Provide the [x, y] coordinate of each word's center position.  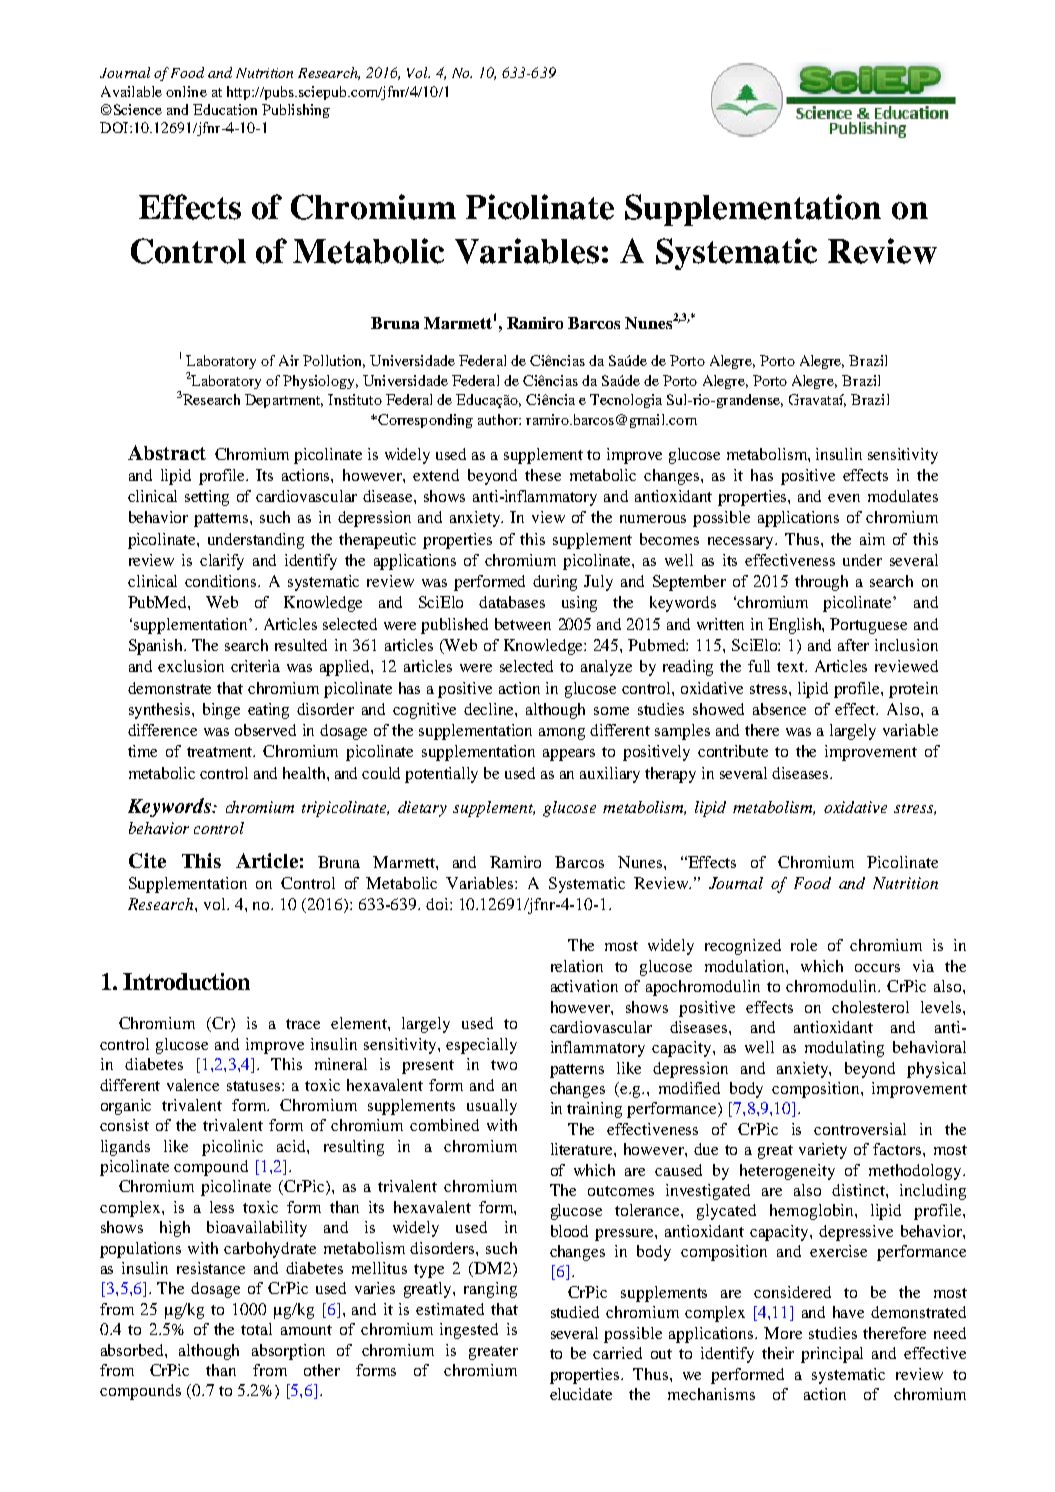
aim [872, 539]
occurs [877, 968]
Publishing [296, 111]
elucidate [581, 1394]
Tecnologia [626, 401]
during [555, 583]
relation [577, 966]
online [186, 91]
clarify [222, 562]
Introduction [186, 981]
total [256, 1329]
